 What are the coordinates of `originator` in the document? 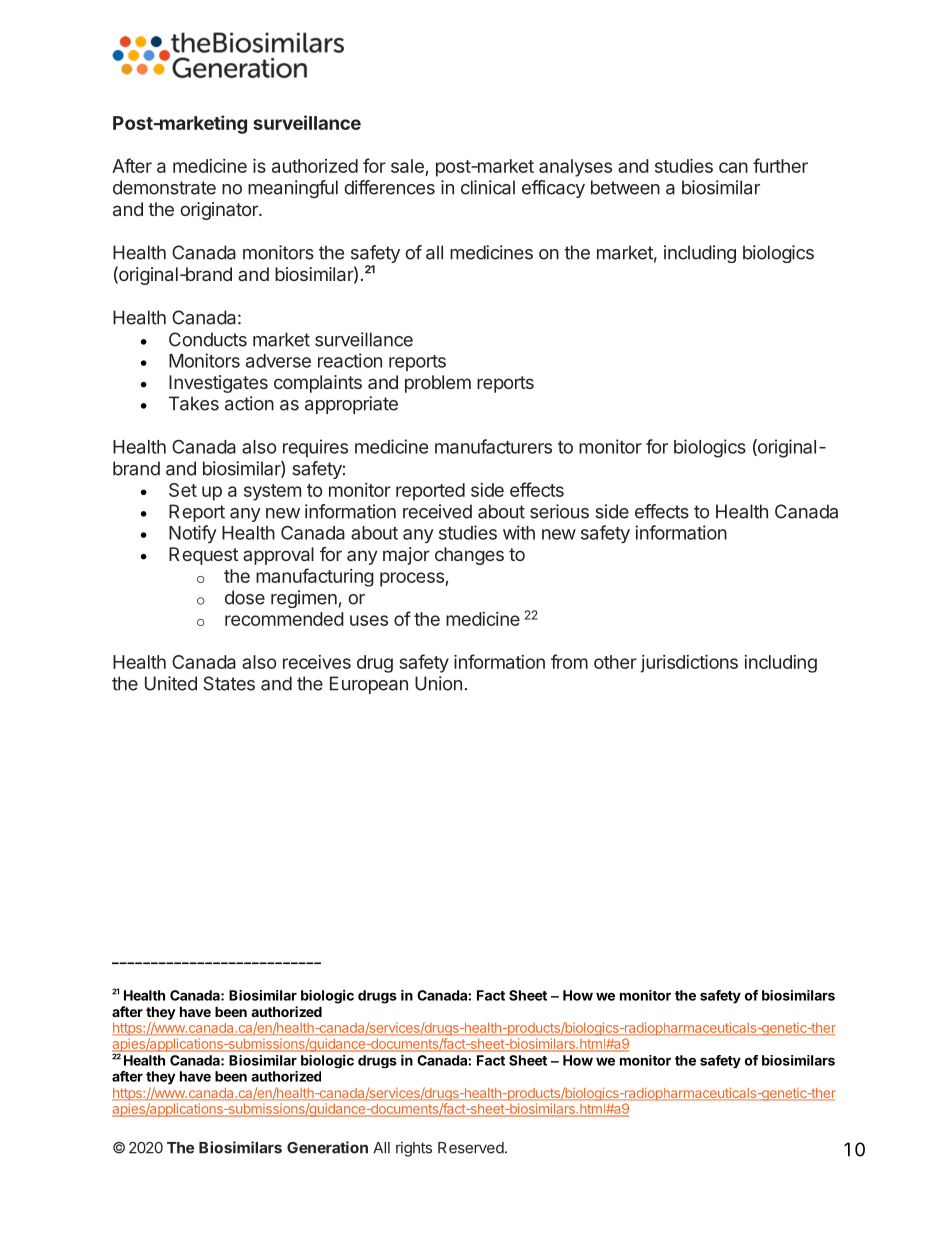 It's located at (220, 211).
